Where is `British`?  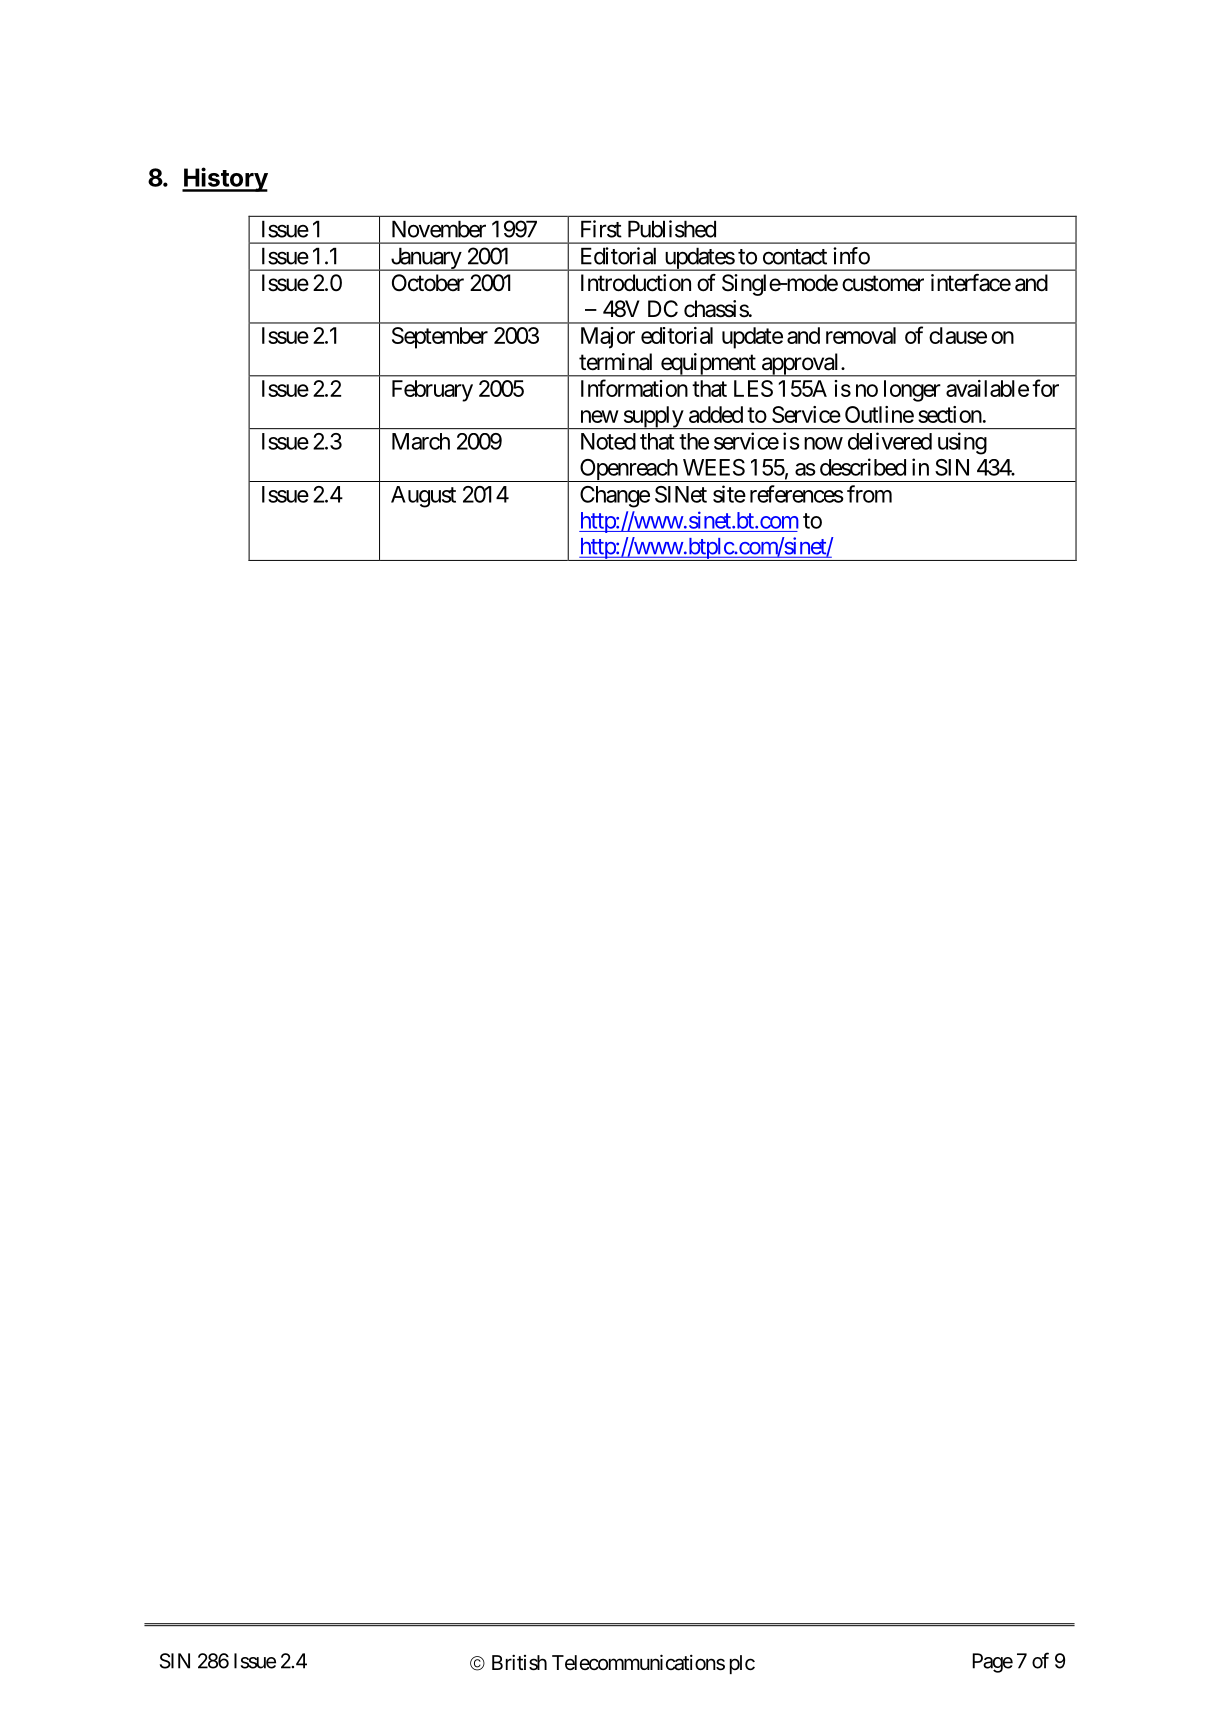
British is located at coordinates (519, 1662).
